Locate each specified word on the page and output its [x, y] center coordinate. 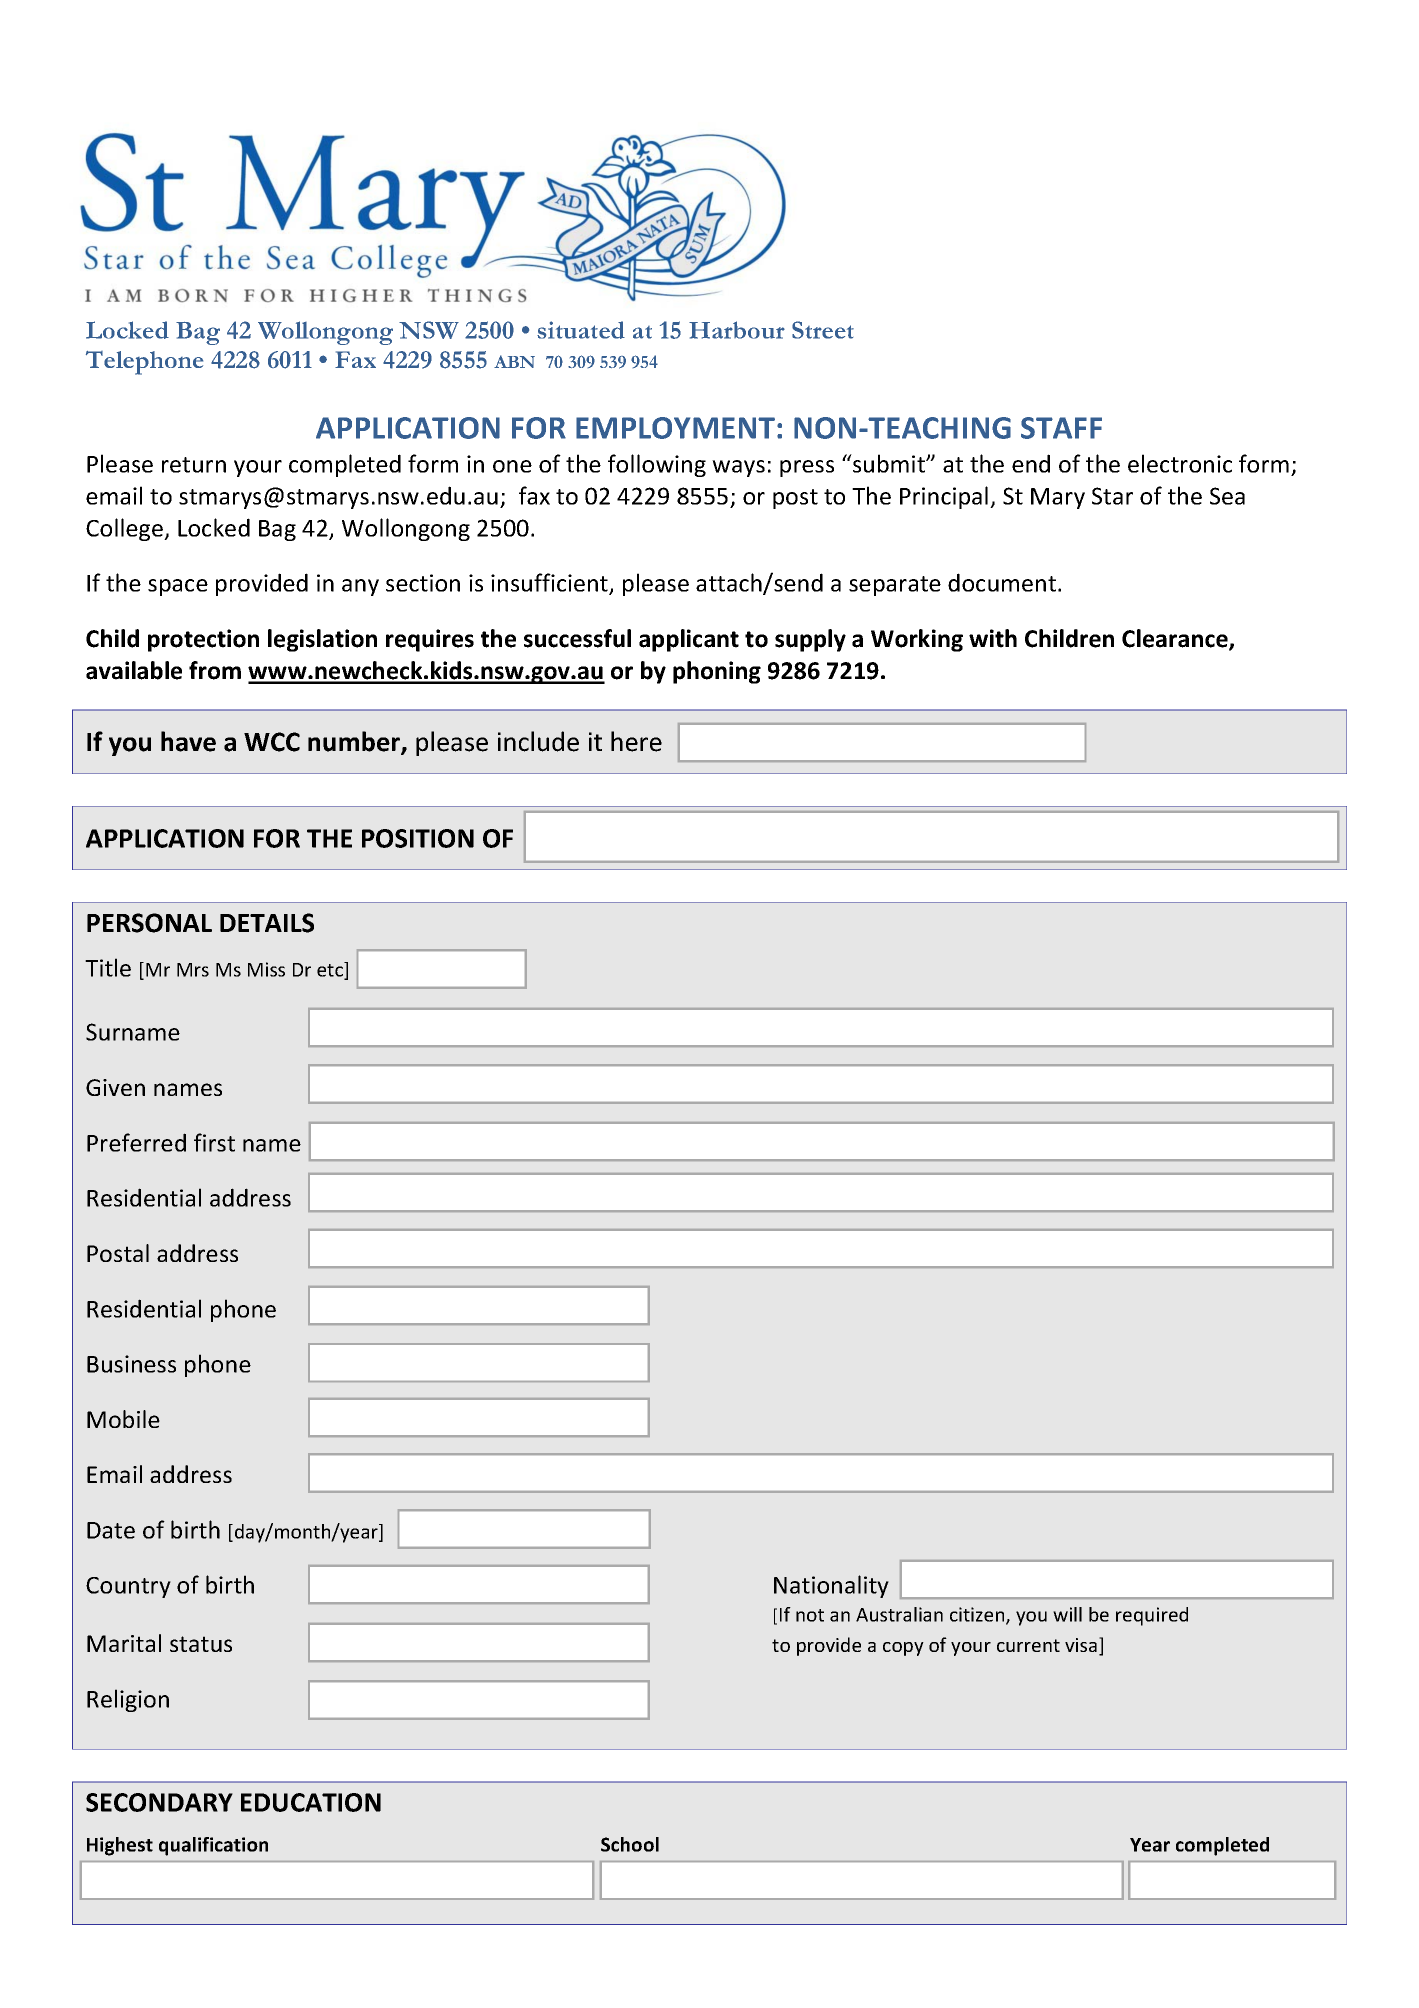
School [630, 1844]
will [1067, 1614]
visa [1081, 1645]
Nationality [831, 1586]
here [636, 741]
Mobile [123, 1419]
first [214, 1142]
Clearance [1176, 639]
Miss [266, 969]
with [993, 638]
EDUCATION [311, 1802]
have [188, 741]
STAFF [1061, 428]
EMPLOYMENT [675, 428]
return [194, 465]
